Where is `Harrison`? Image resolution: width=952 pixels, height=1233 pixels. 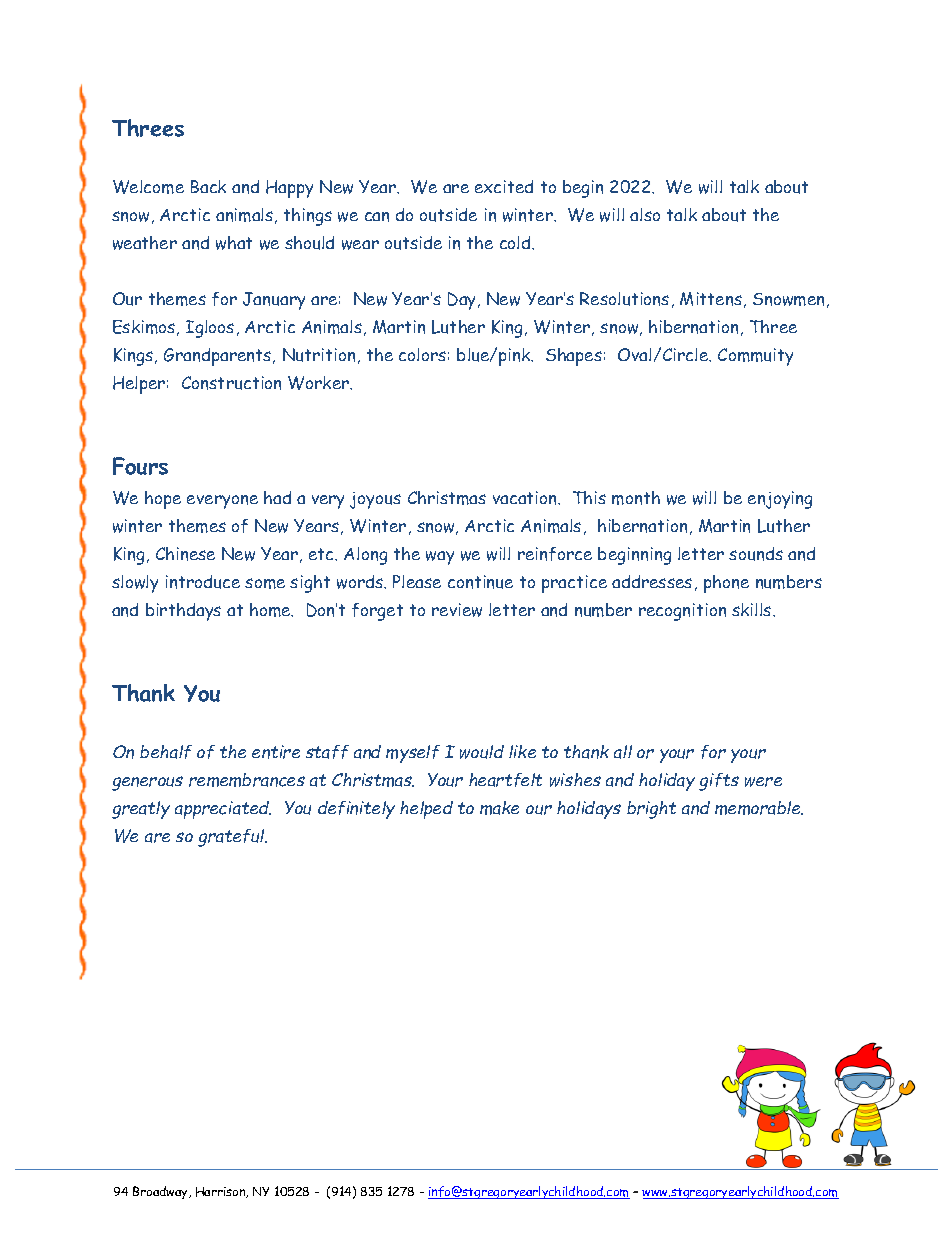
Harrison is located at coordinates (222, 1192).
